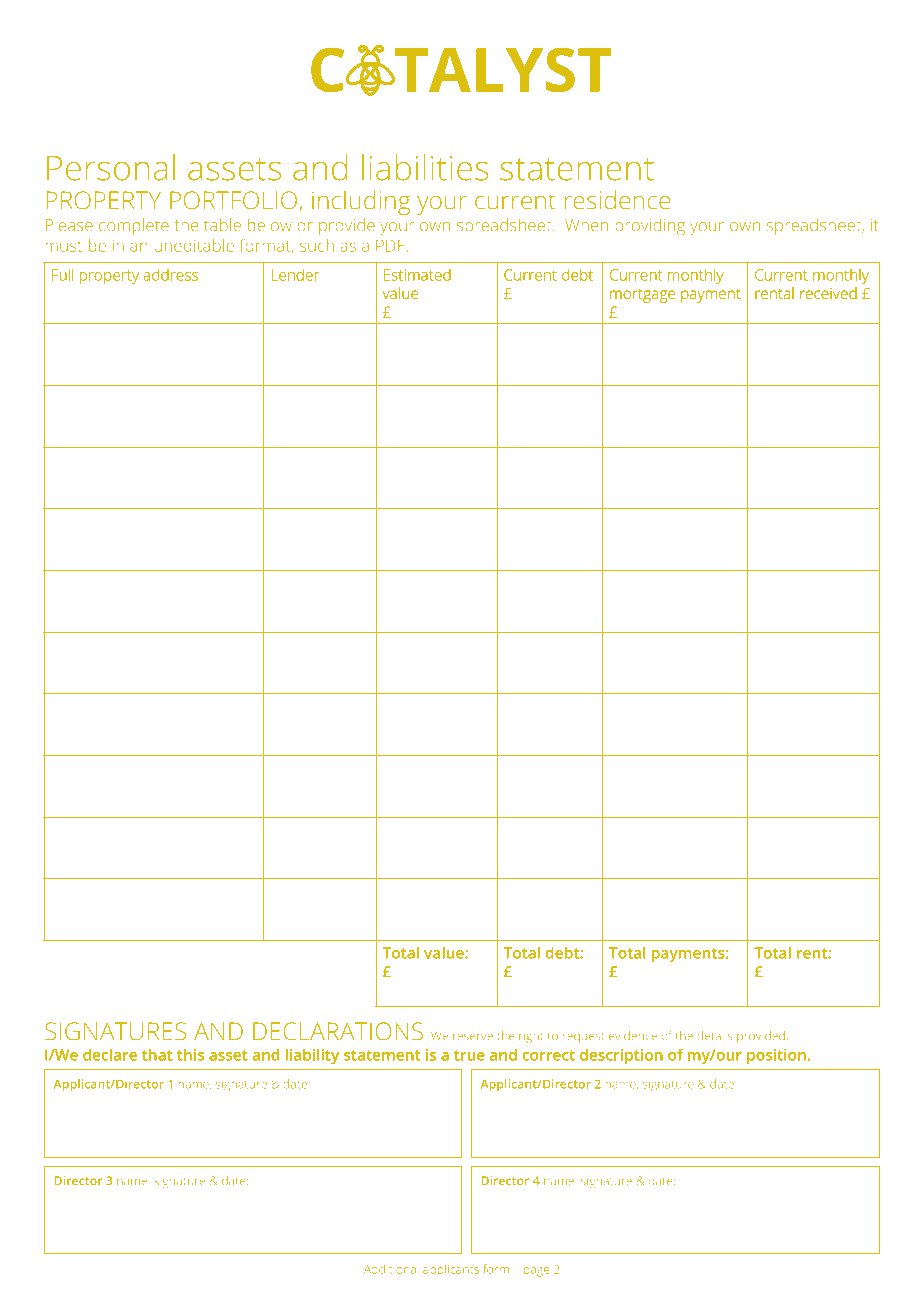 The image size is (924, 1308). I want to click on Additional, so click(391, 1269).
